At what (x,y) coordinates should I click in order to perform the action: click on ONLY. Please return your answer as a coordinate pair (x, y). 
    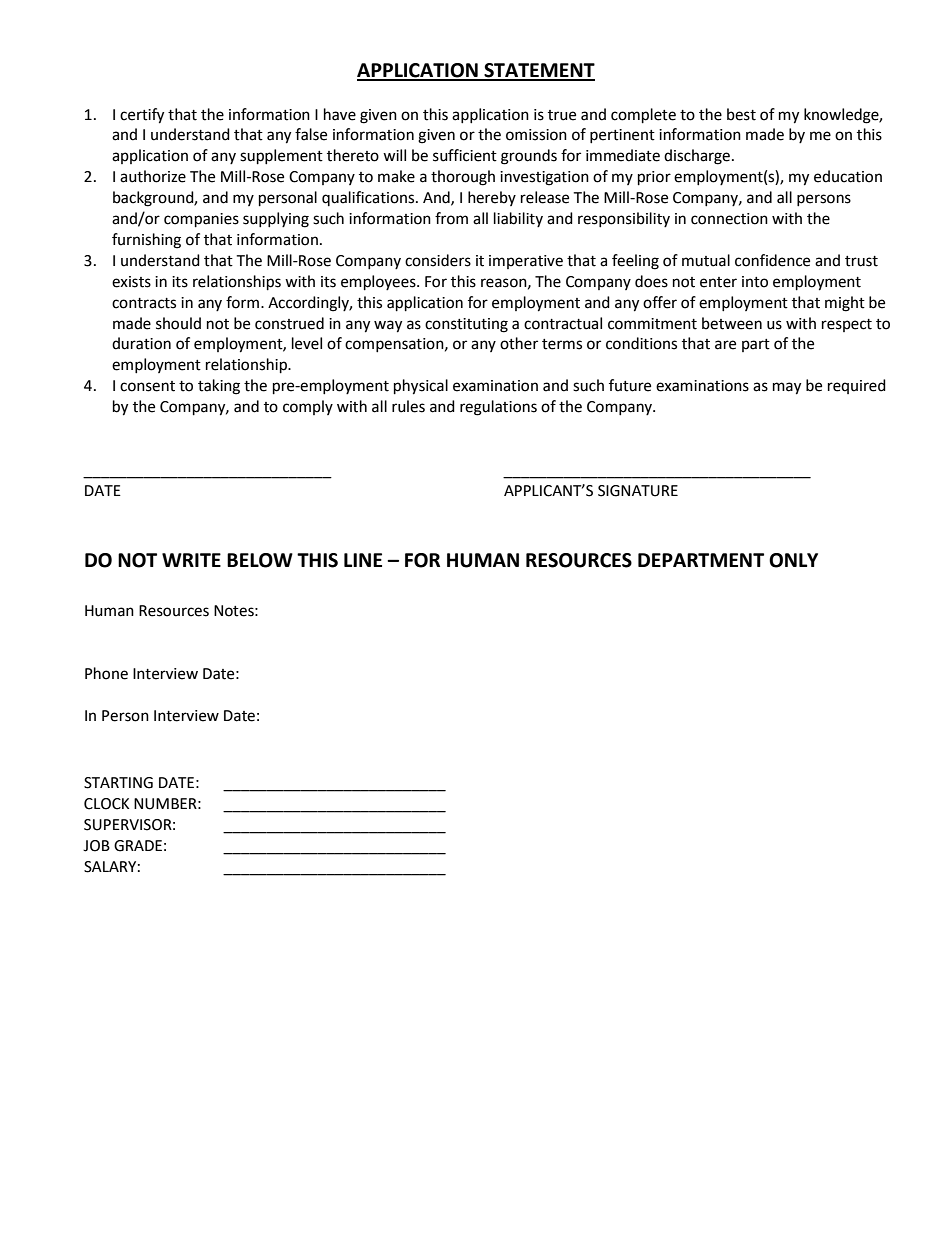
    Looking at the image, I should click on (793, 560).
